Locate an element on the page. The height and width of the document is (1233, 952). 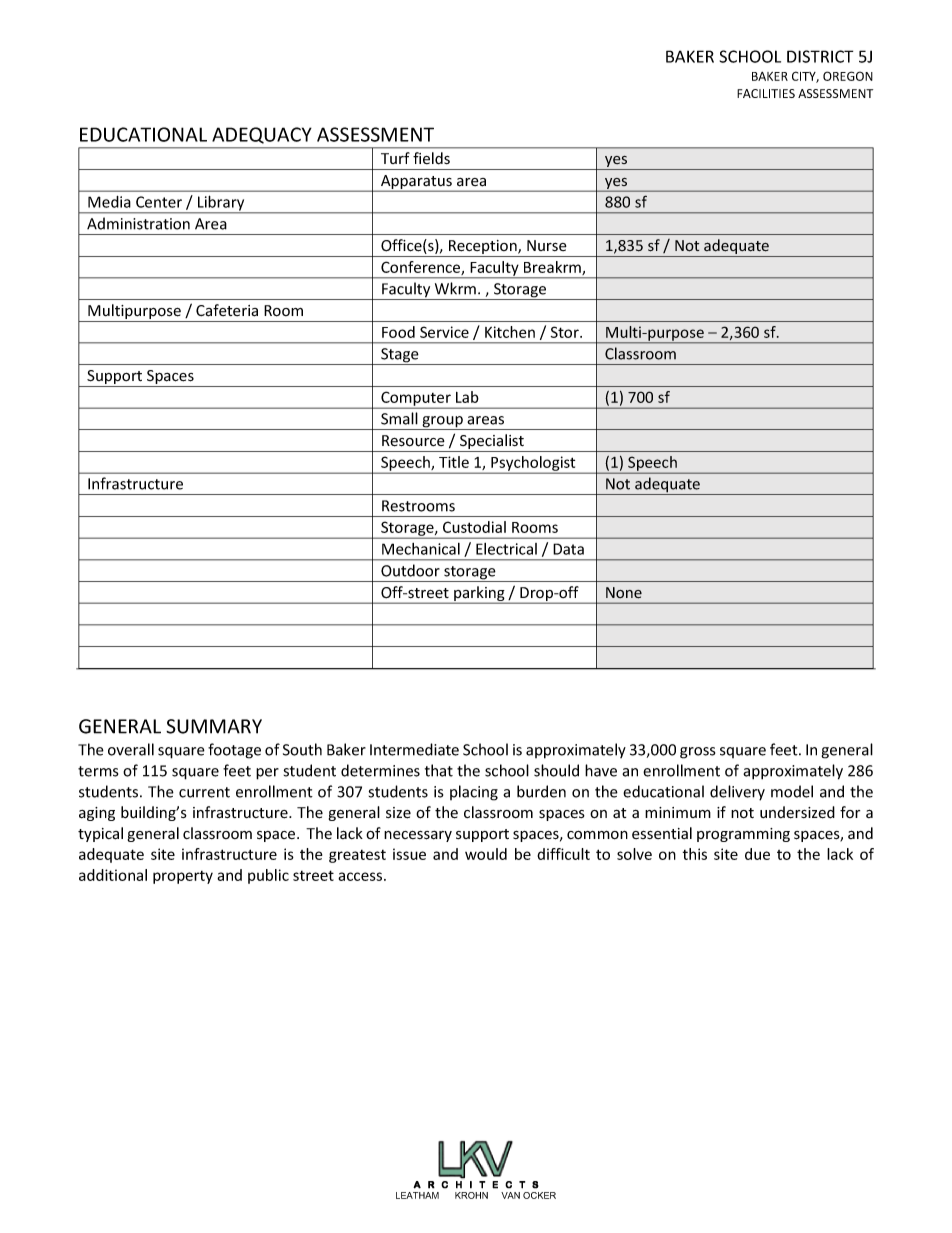
Specialist is located at coordinates (492, 443).
